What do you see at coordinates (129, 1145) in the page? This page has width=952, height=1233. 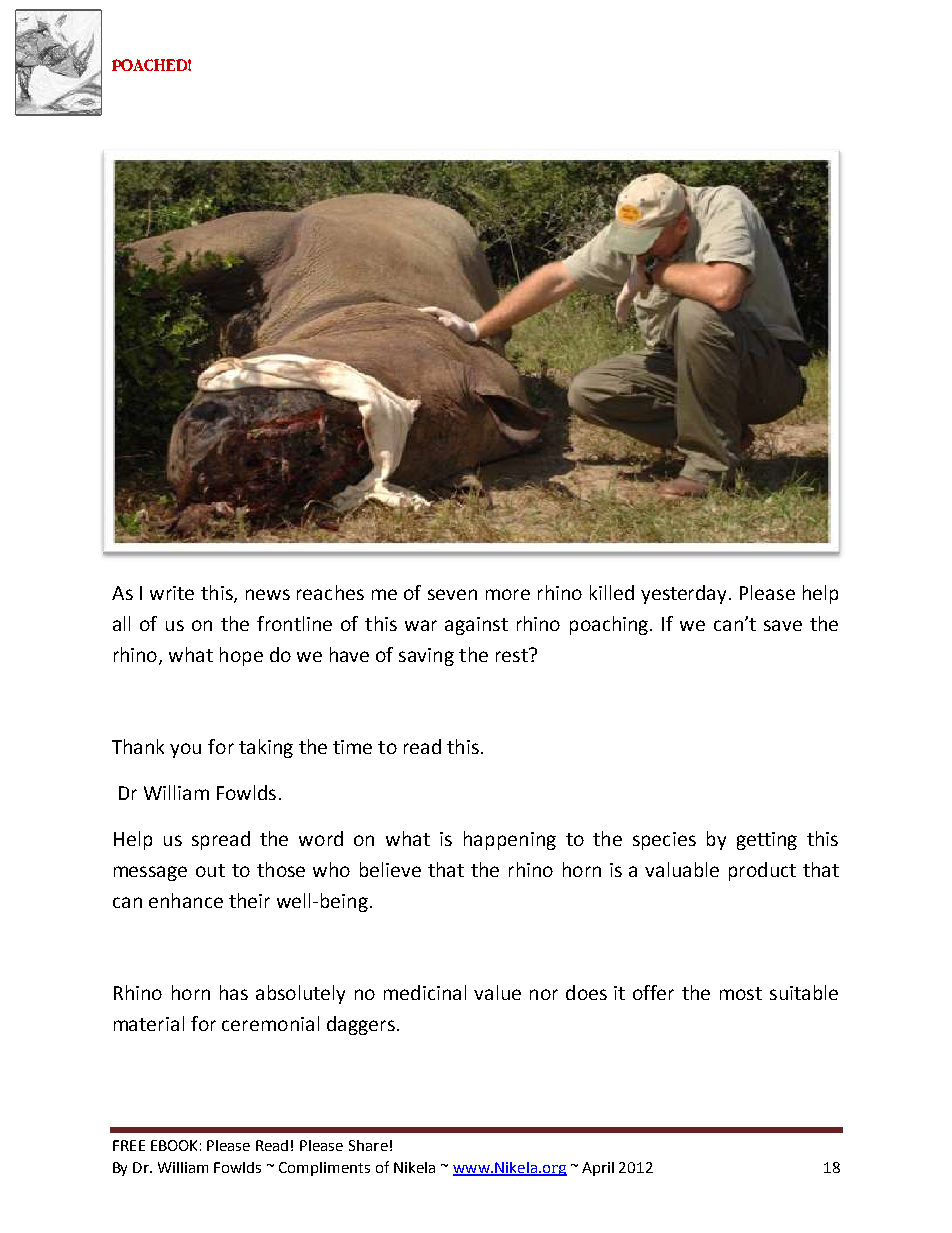 I see `FREE` at bounding box center [129, 1145].
